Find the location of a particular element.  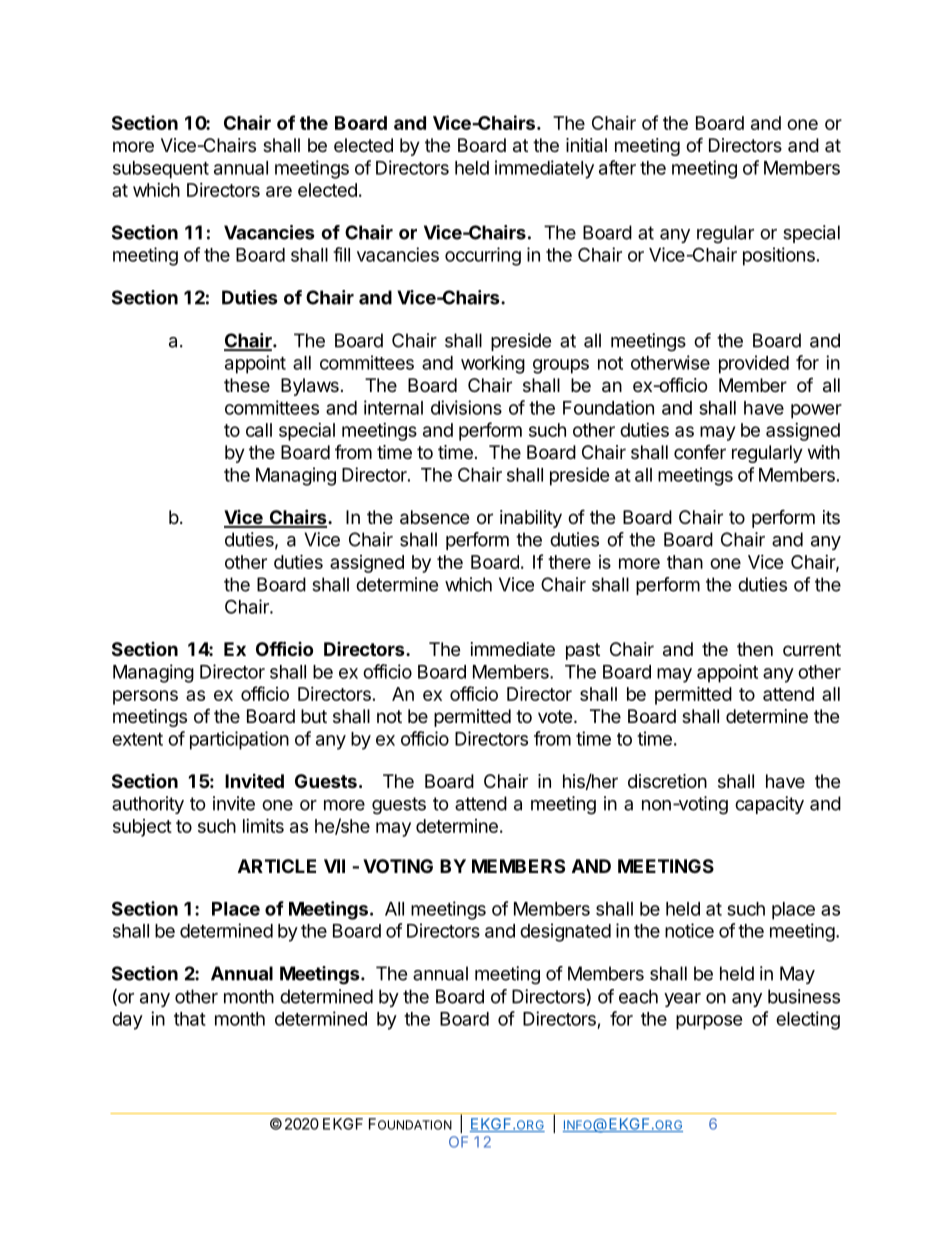

vote is located at coordinates (555, 716).
